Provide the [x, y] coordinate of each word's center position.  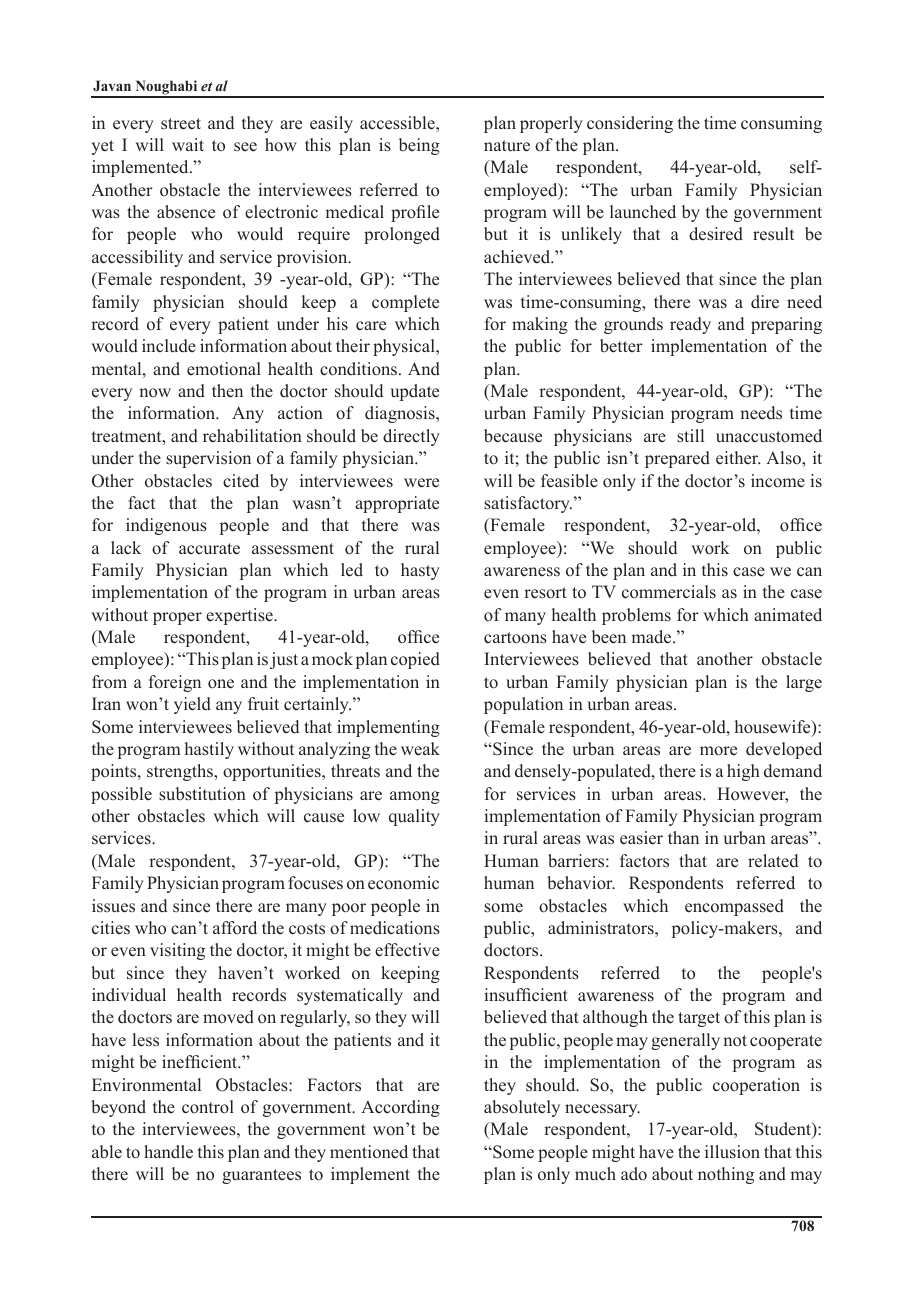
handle [168, 1152]
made [652, 637]
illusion [732, 1152]
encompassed [734, 907]
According [400, 1108]
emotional [224, 369]
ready [690, 325]
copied [415, 660]
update [414, 392]
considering [630, 124]
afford [235, 927]
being [419, 146]
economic [403, 883]
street [181, 124]
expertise [240, 616]
